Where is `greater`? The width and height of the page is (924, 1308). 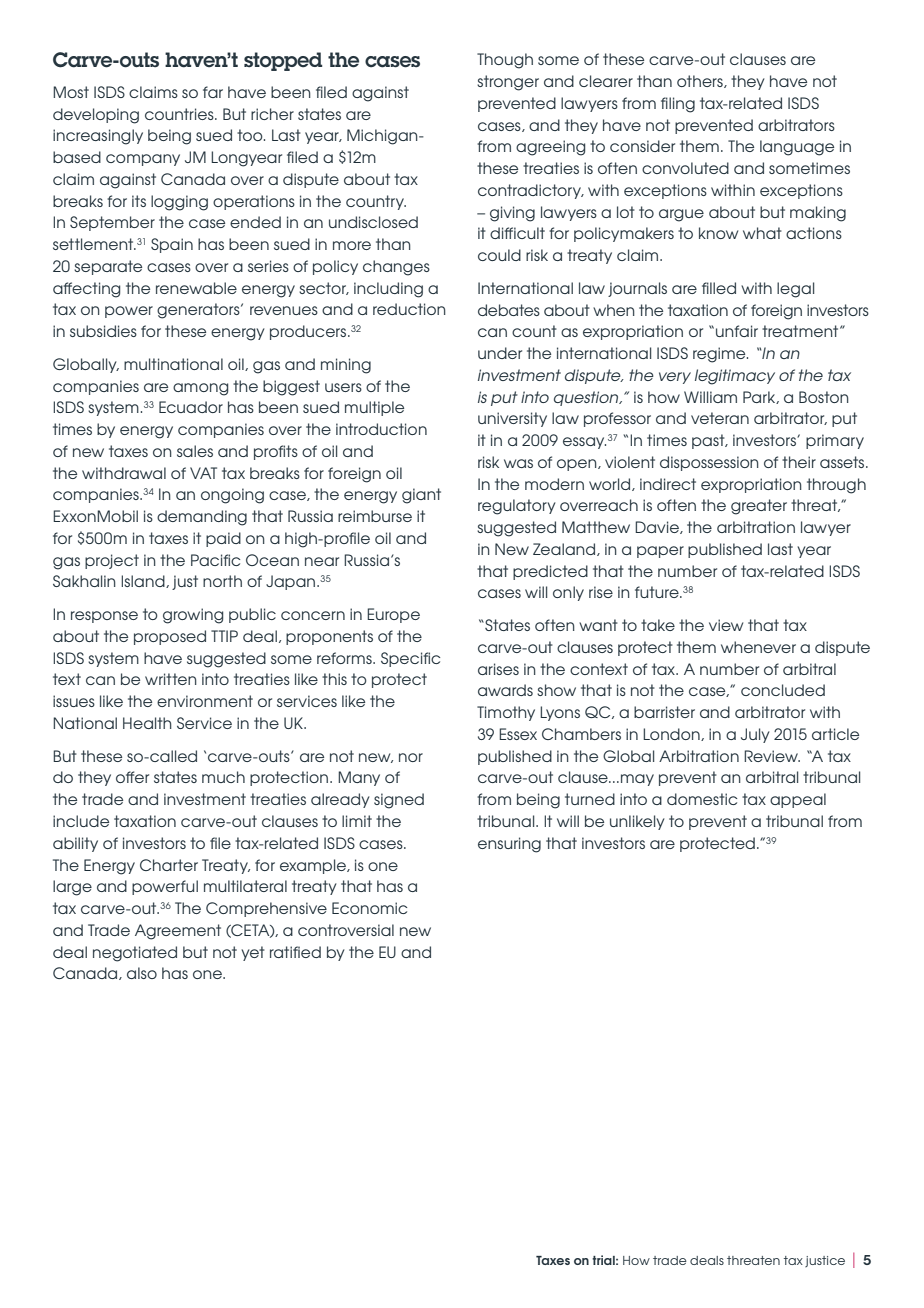 greater is located at coordinates (759, 507).
